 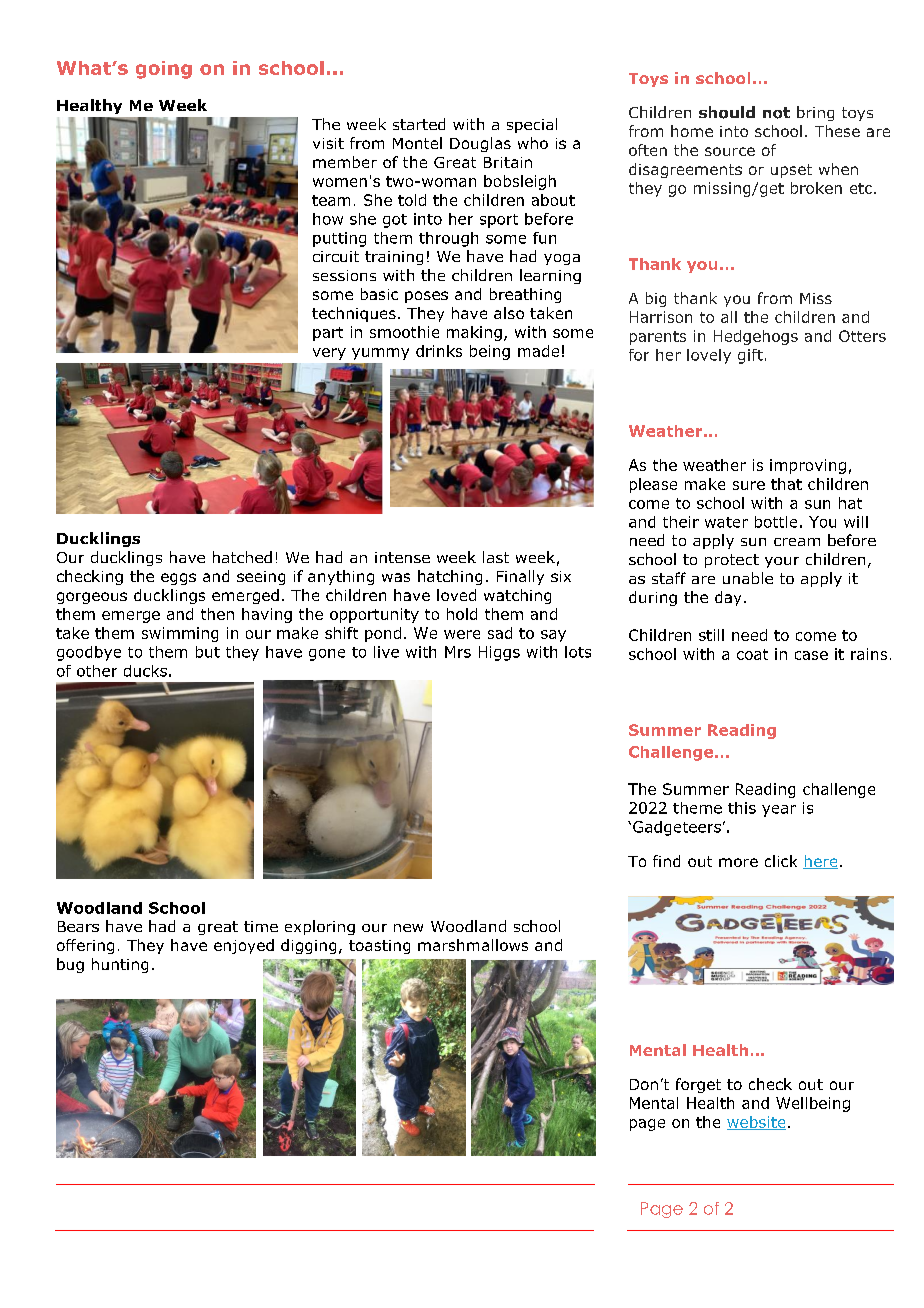 What do you see at coordinates (698, 1085) in the screenshot?
I see `forget` at bounding box center [698, 1085].
